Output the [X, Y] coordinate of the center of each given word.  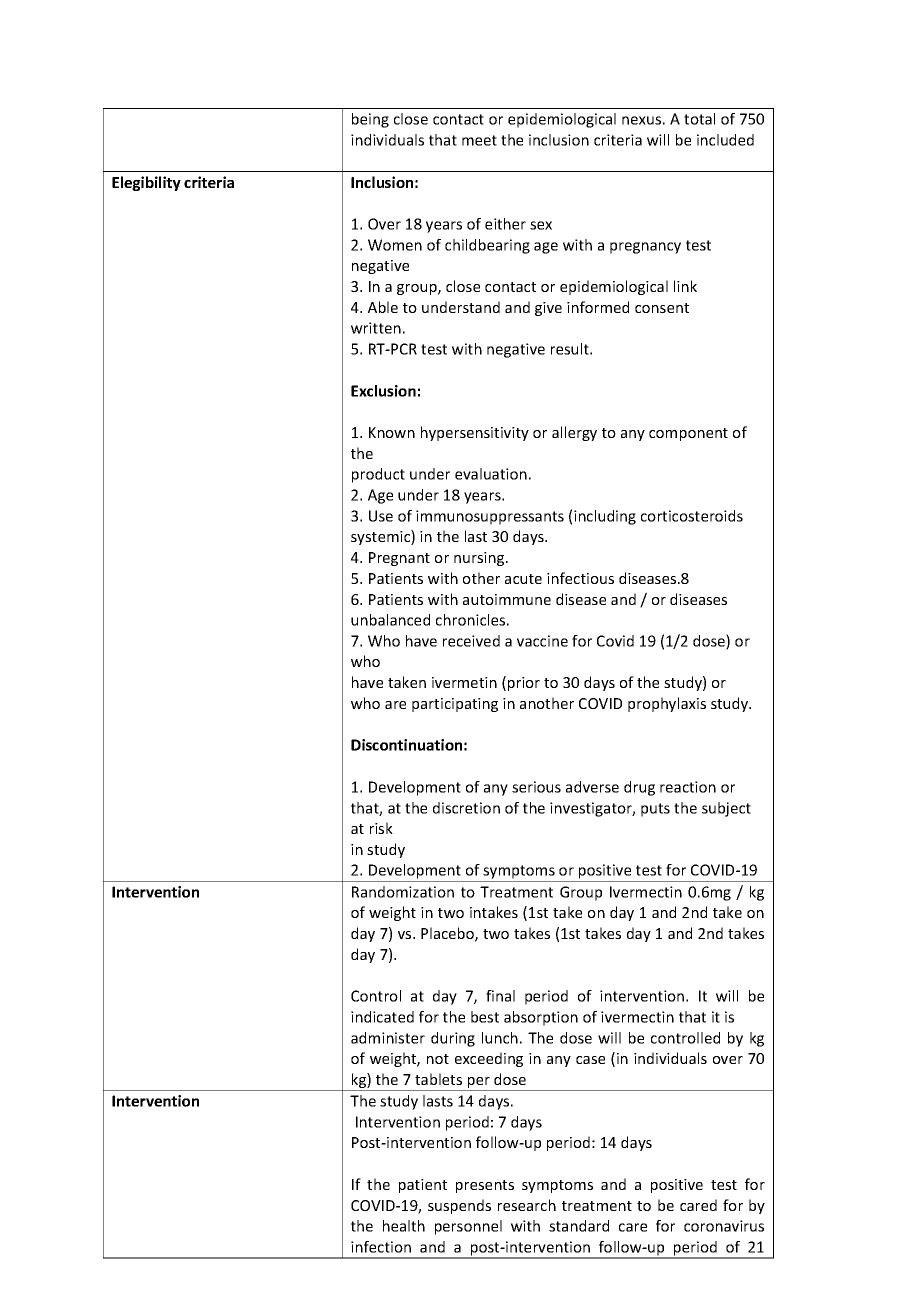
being [370, 120]
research [527, 1205]
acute [523, 579]
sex [541, 225]
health [404, 1226]
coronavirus [724, 1226]
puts [655, 810]
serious [536, 787]
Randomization [403, 892]
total [699, 119]
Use [381, 516]
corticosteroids [692, 516]
